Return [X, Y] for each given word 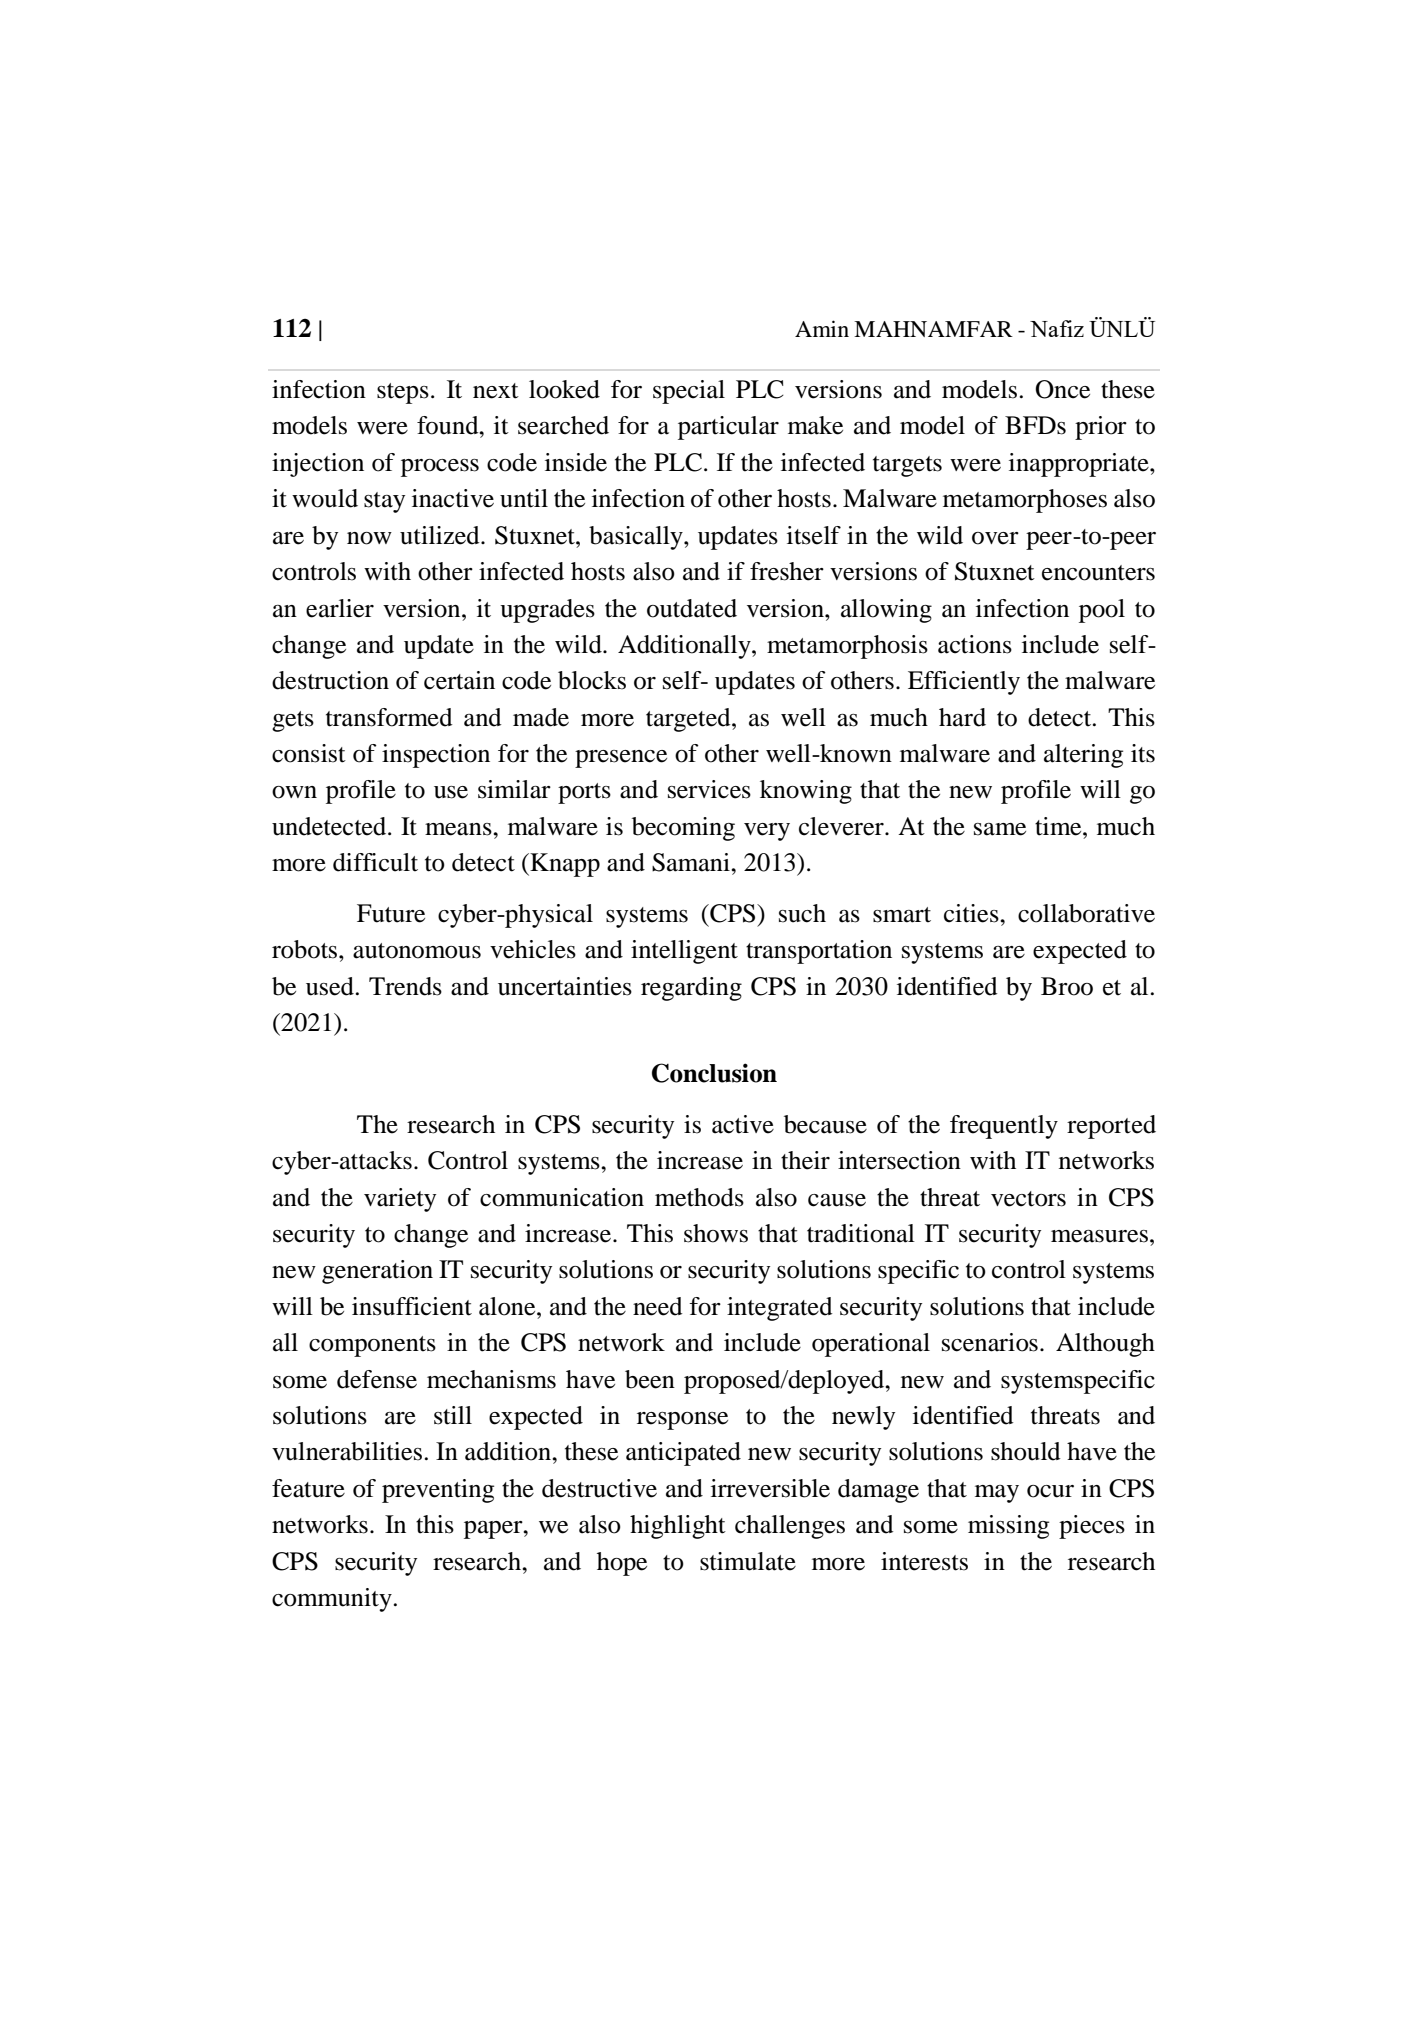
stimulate [748, 1561]
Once [1062, 389]
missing [1008, 1527]
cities [972, 913]
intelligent [684, 952]
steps [403, 393]
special [689, 392]
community [332, 1600]
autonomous [417, 951]
